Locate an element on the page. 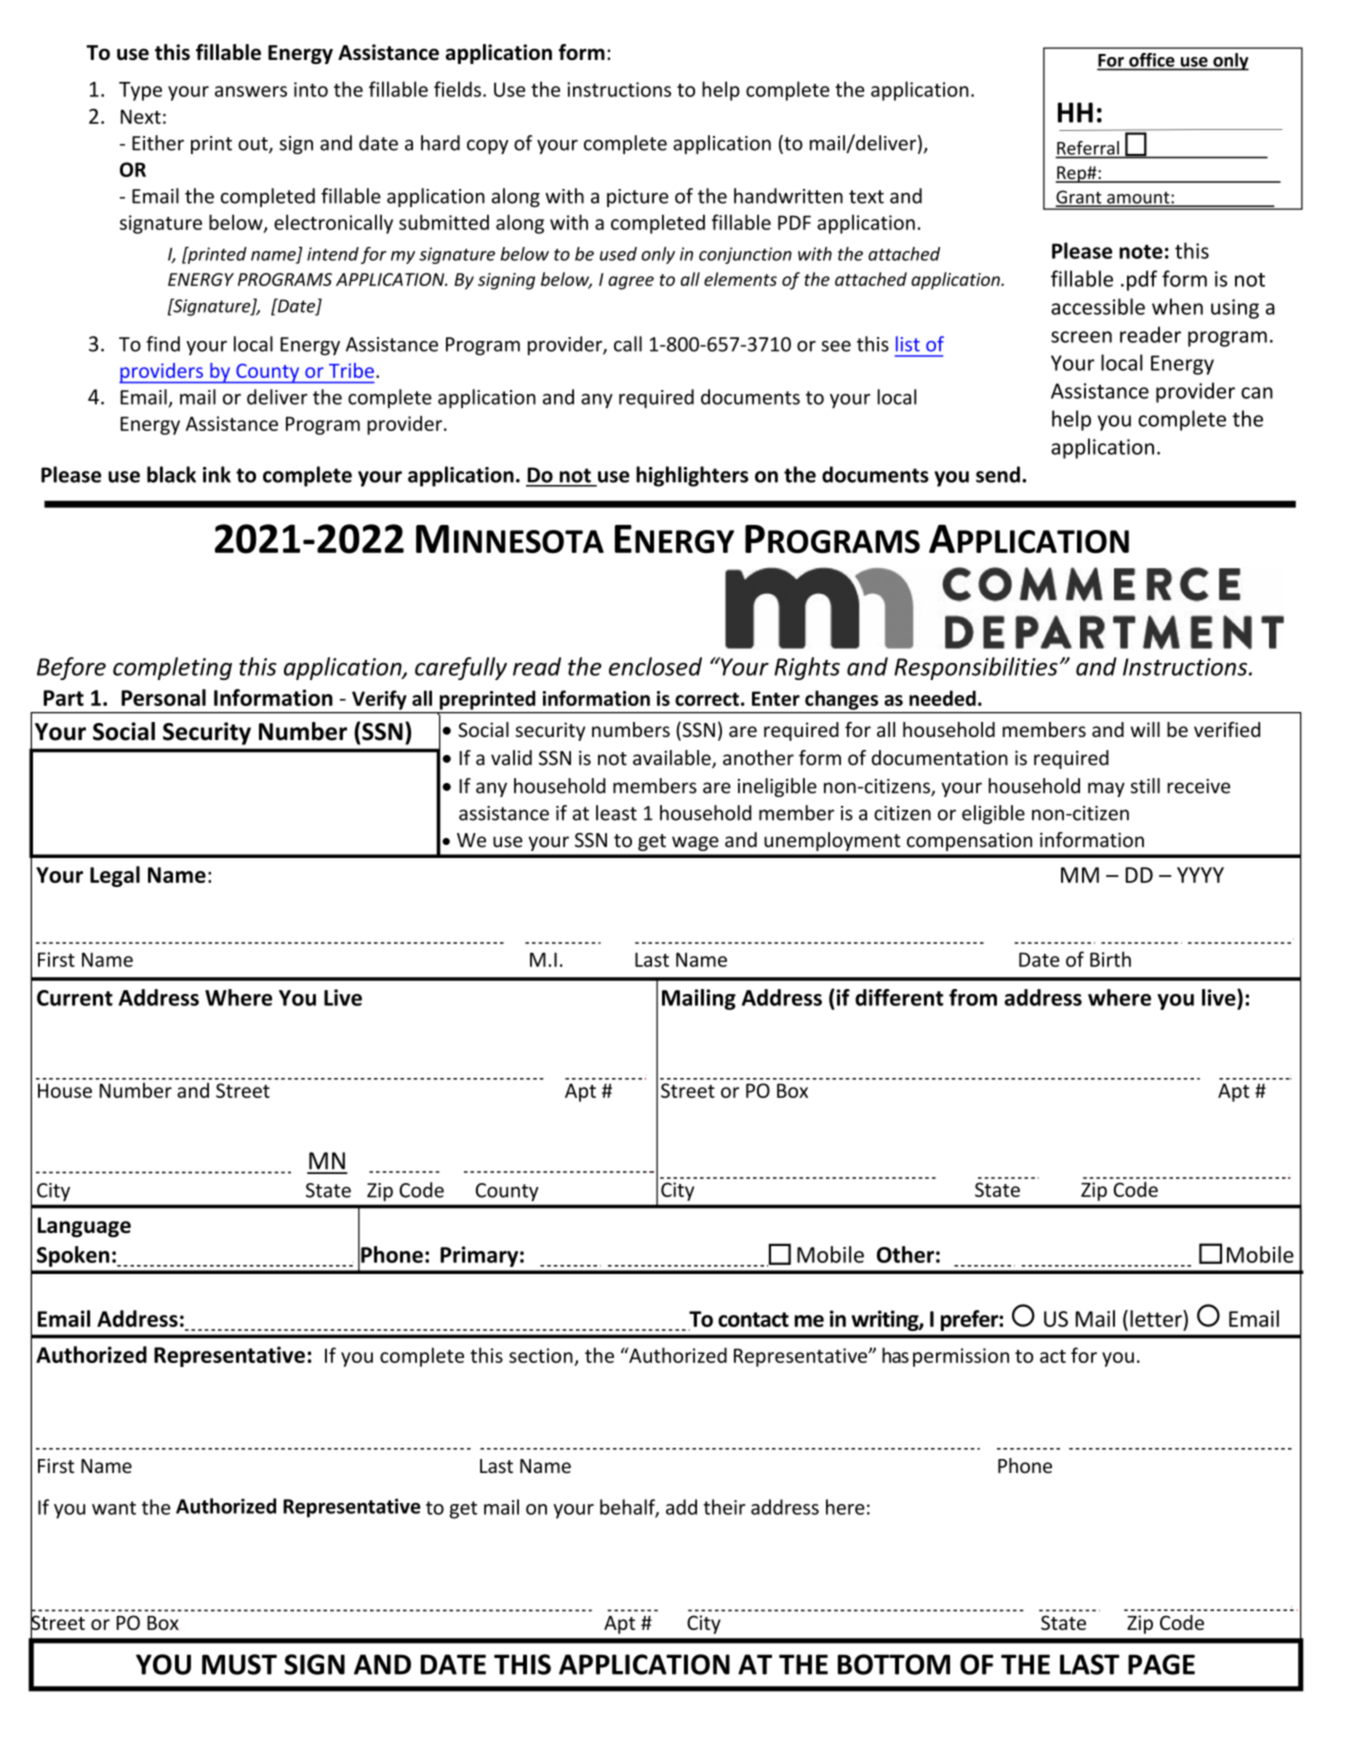  MUST is located at coordinates (239, 1664).
